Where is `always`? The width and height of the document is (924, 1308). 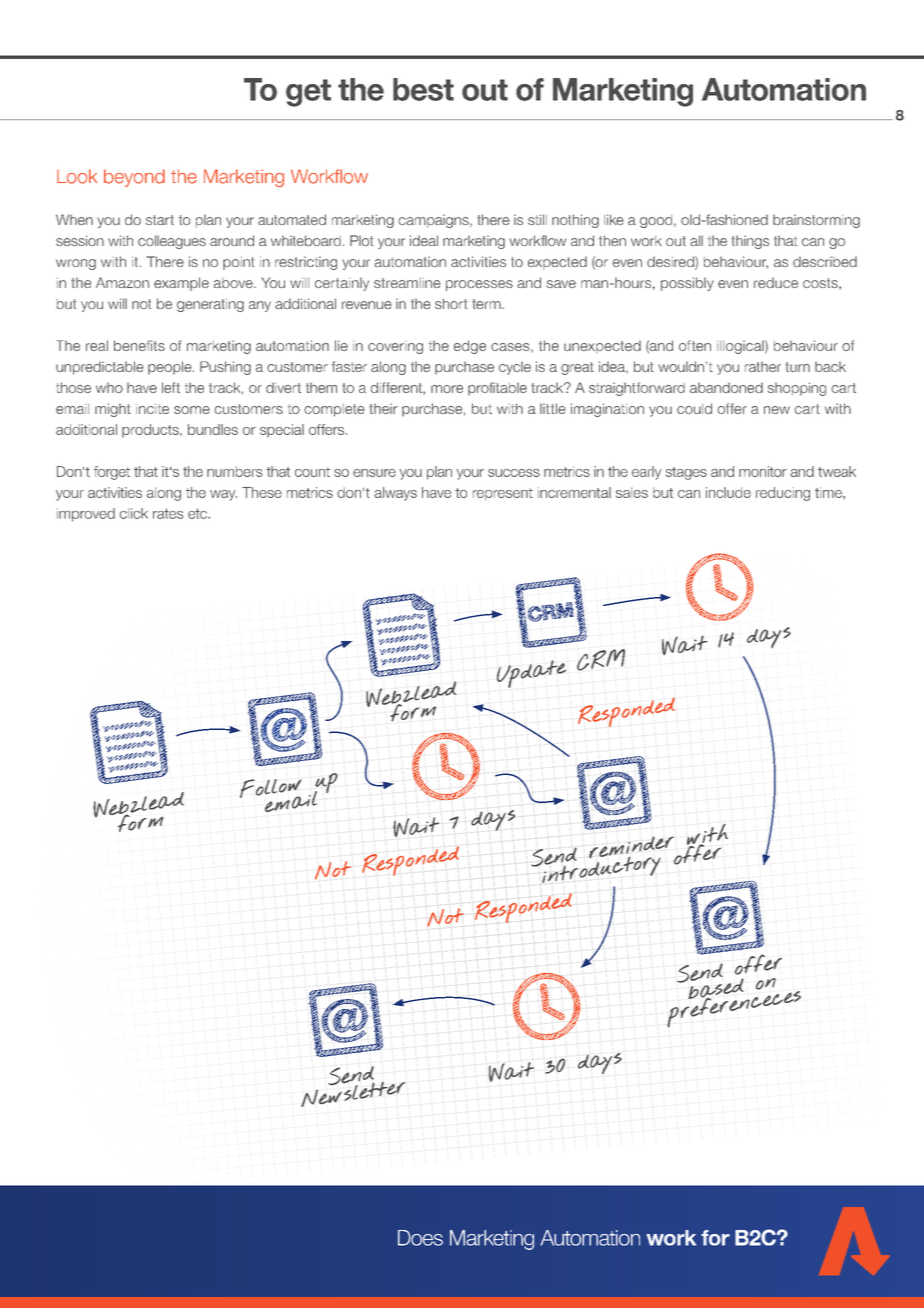 always is located at coordinates (395, 494).
